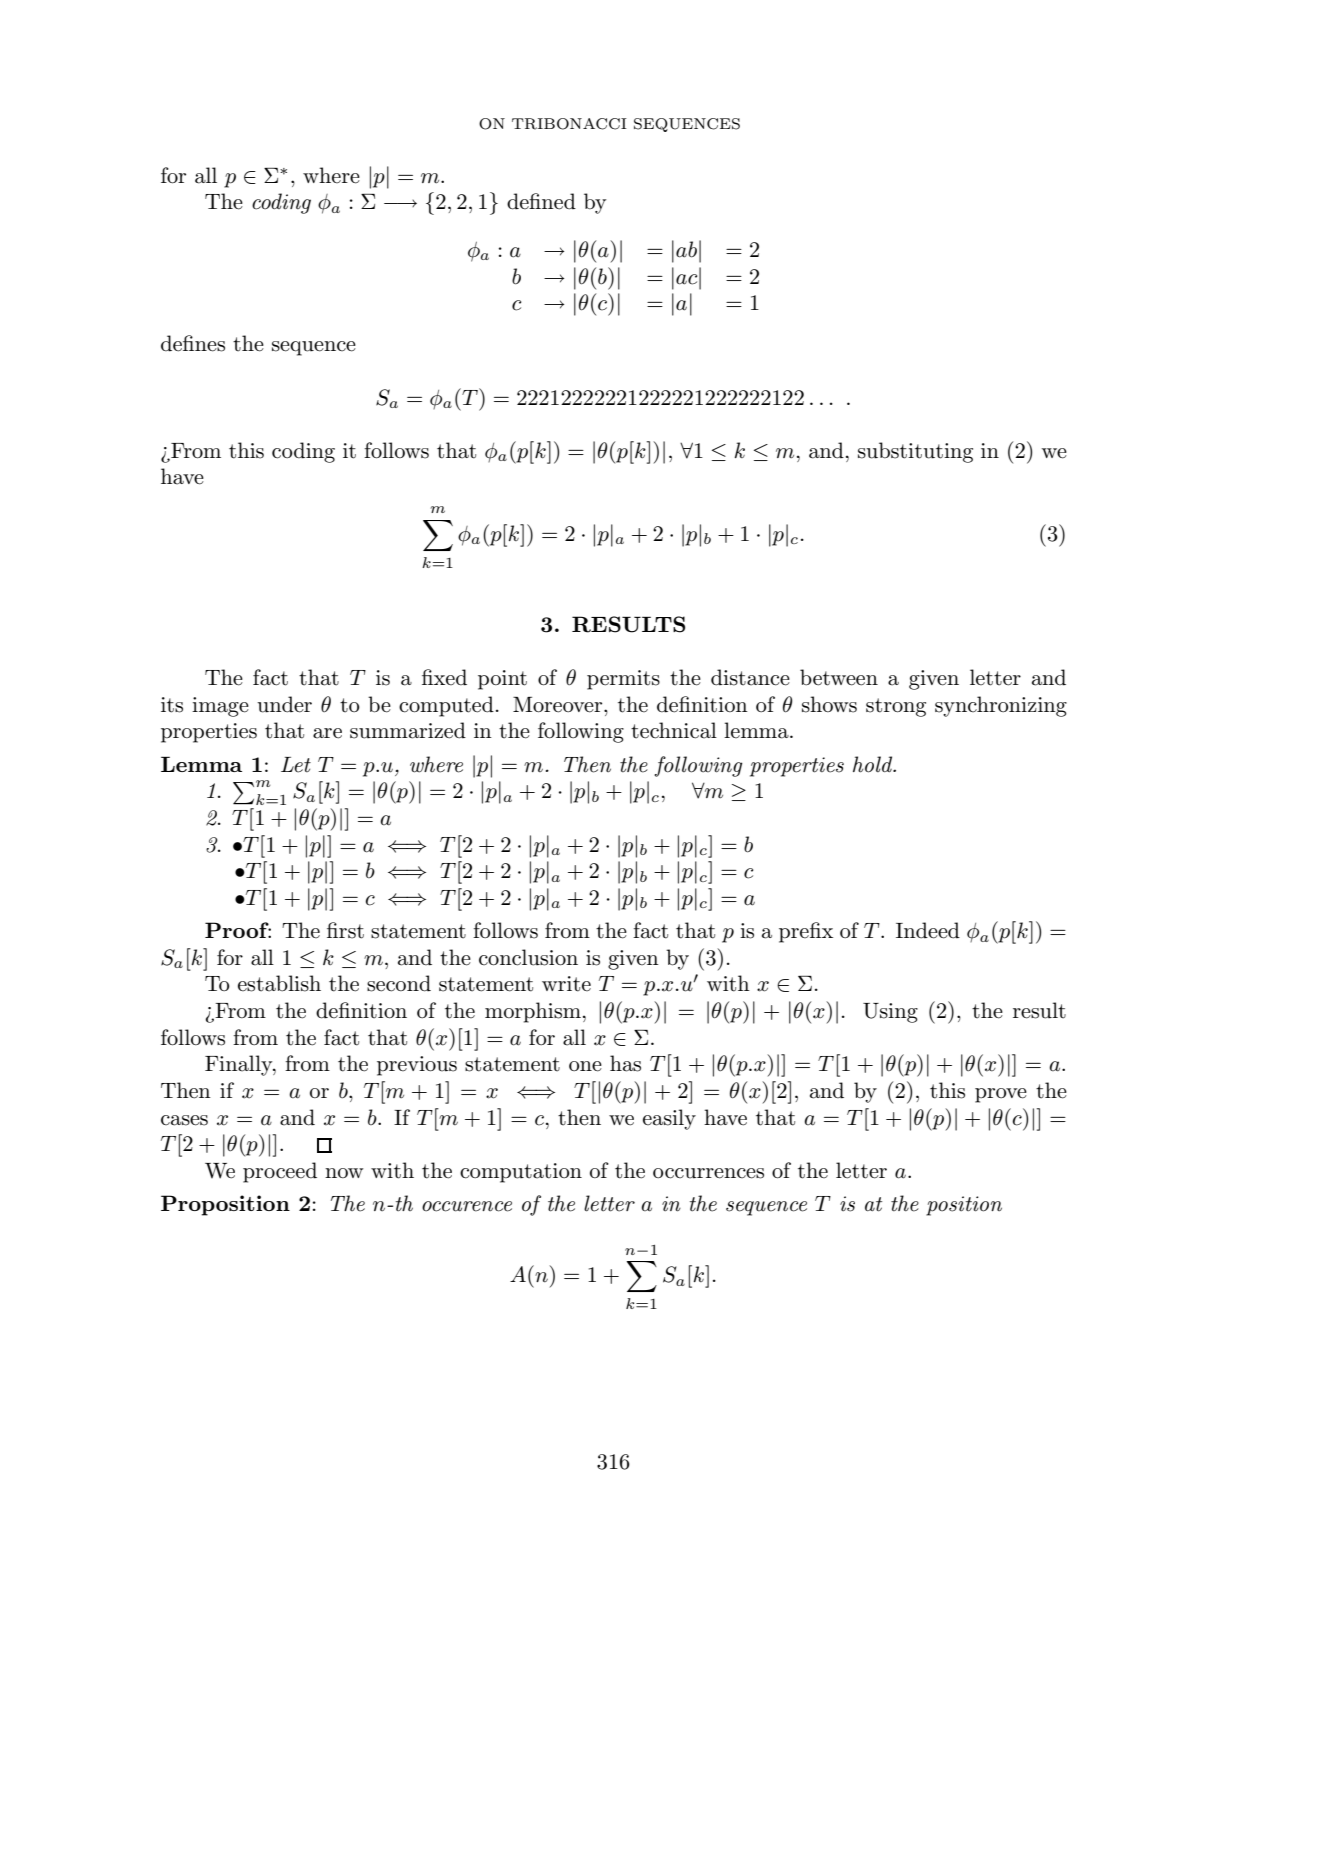 The width and height of the image is (1326, 1876). I want to click on defines, so click(193, 343).
